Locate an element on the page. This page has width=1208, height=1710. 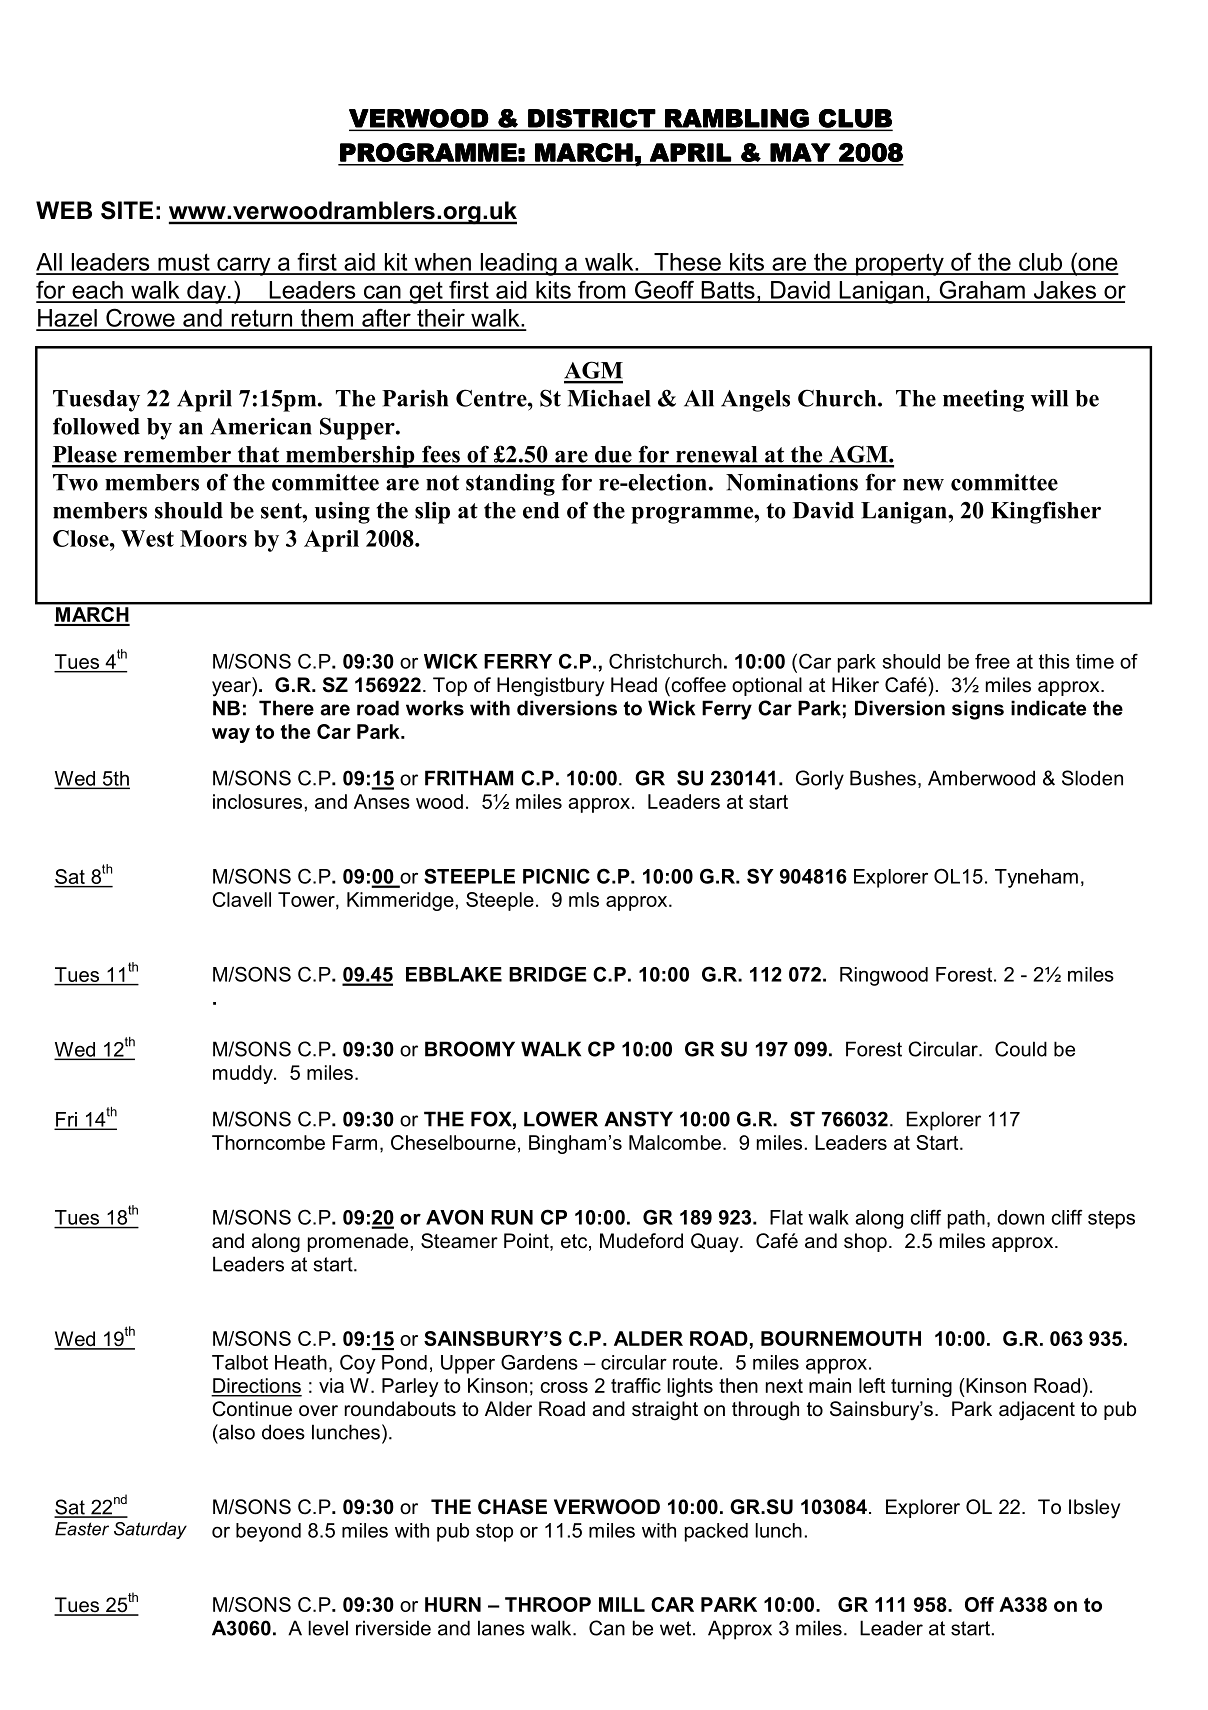
SITE is located at coordinates (127, 210).
